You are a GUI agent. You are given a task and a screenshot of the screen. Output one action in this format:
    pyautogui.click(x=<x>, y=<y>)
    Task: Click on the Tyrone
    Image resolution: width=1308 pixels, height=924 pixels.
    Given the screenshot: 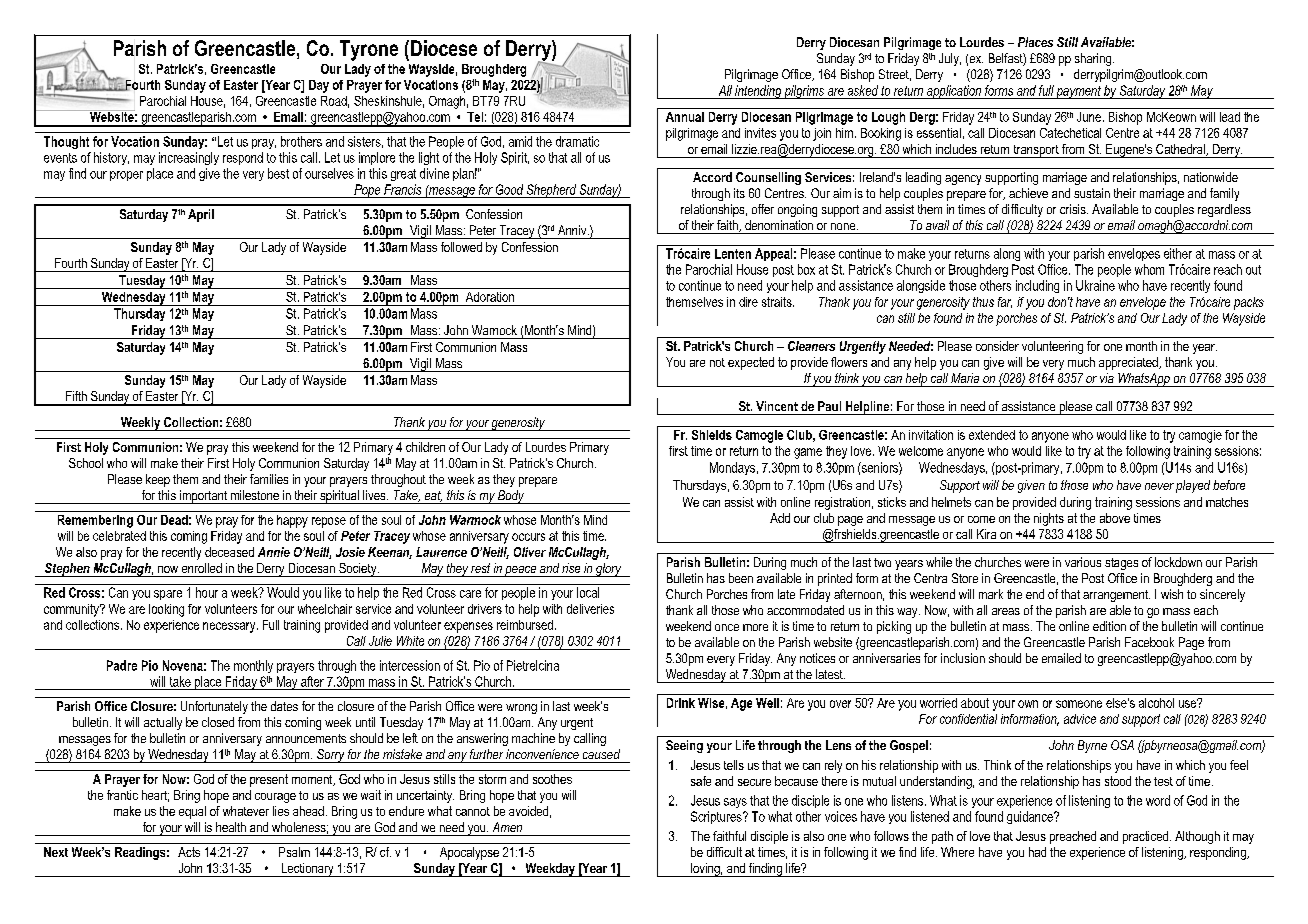 What is the action you would take?
    pyautogui.click(x=369, y=50)
